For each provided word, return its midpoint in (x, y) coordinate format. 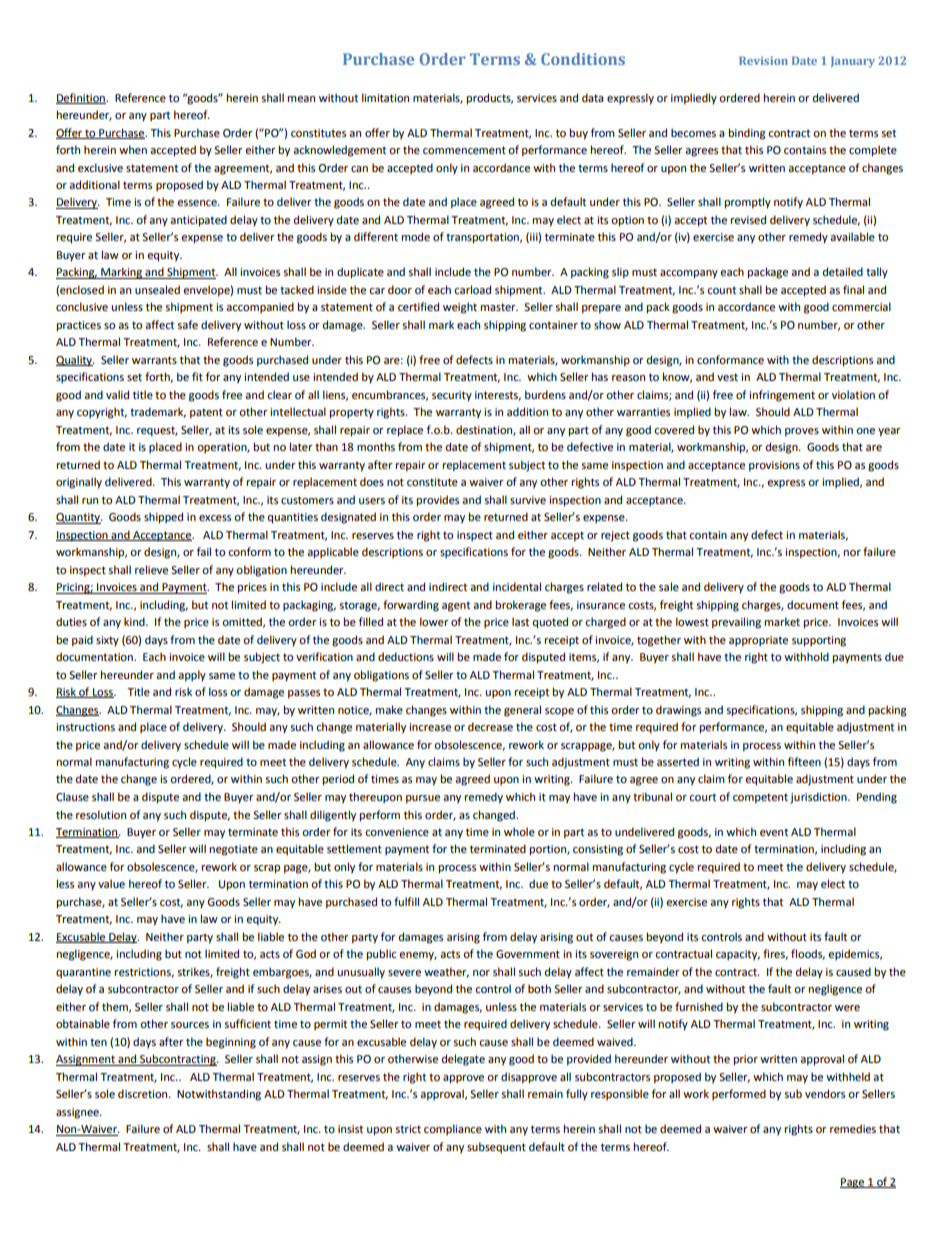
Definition (81, 98)
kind (135, 621)
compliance (453, 1130)
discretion (144, 1094)
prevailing (736, 623)
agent (456, 606)
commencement (464, 150)
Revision (763, 60)
